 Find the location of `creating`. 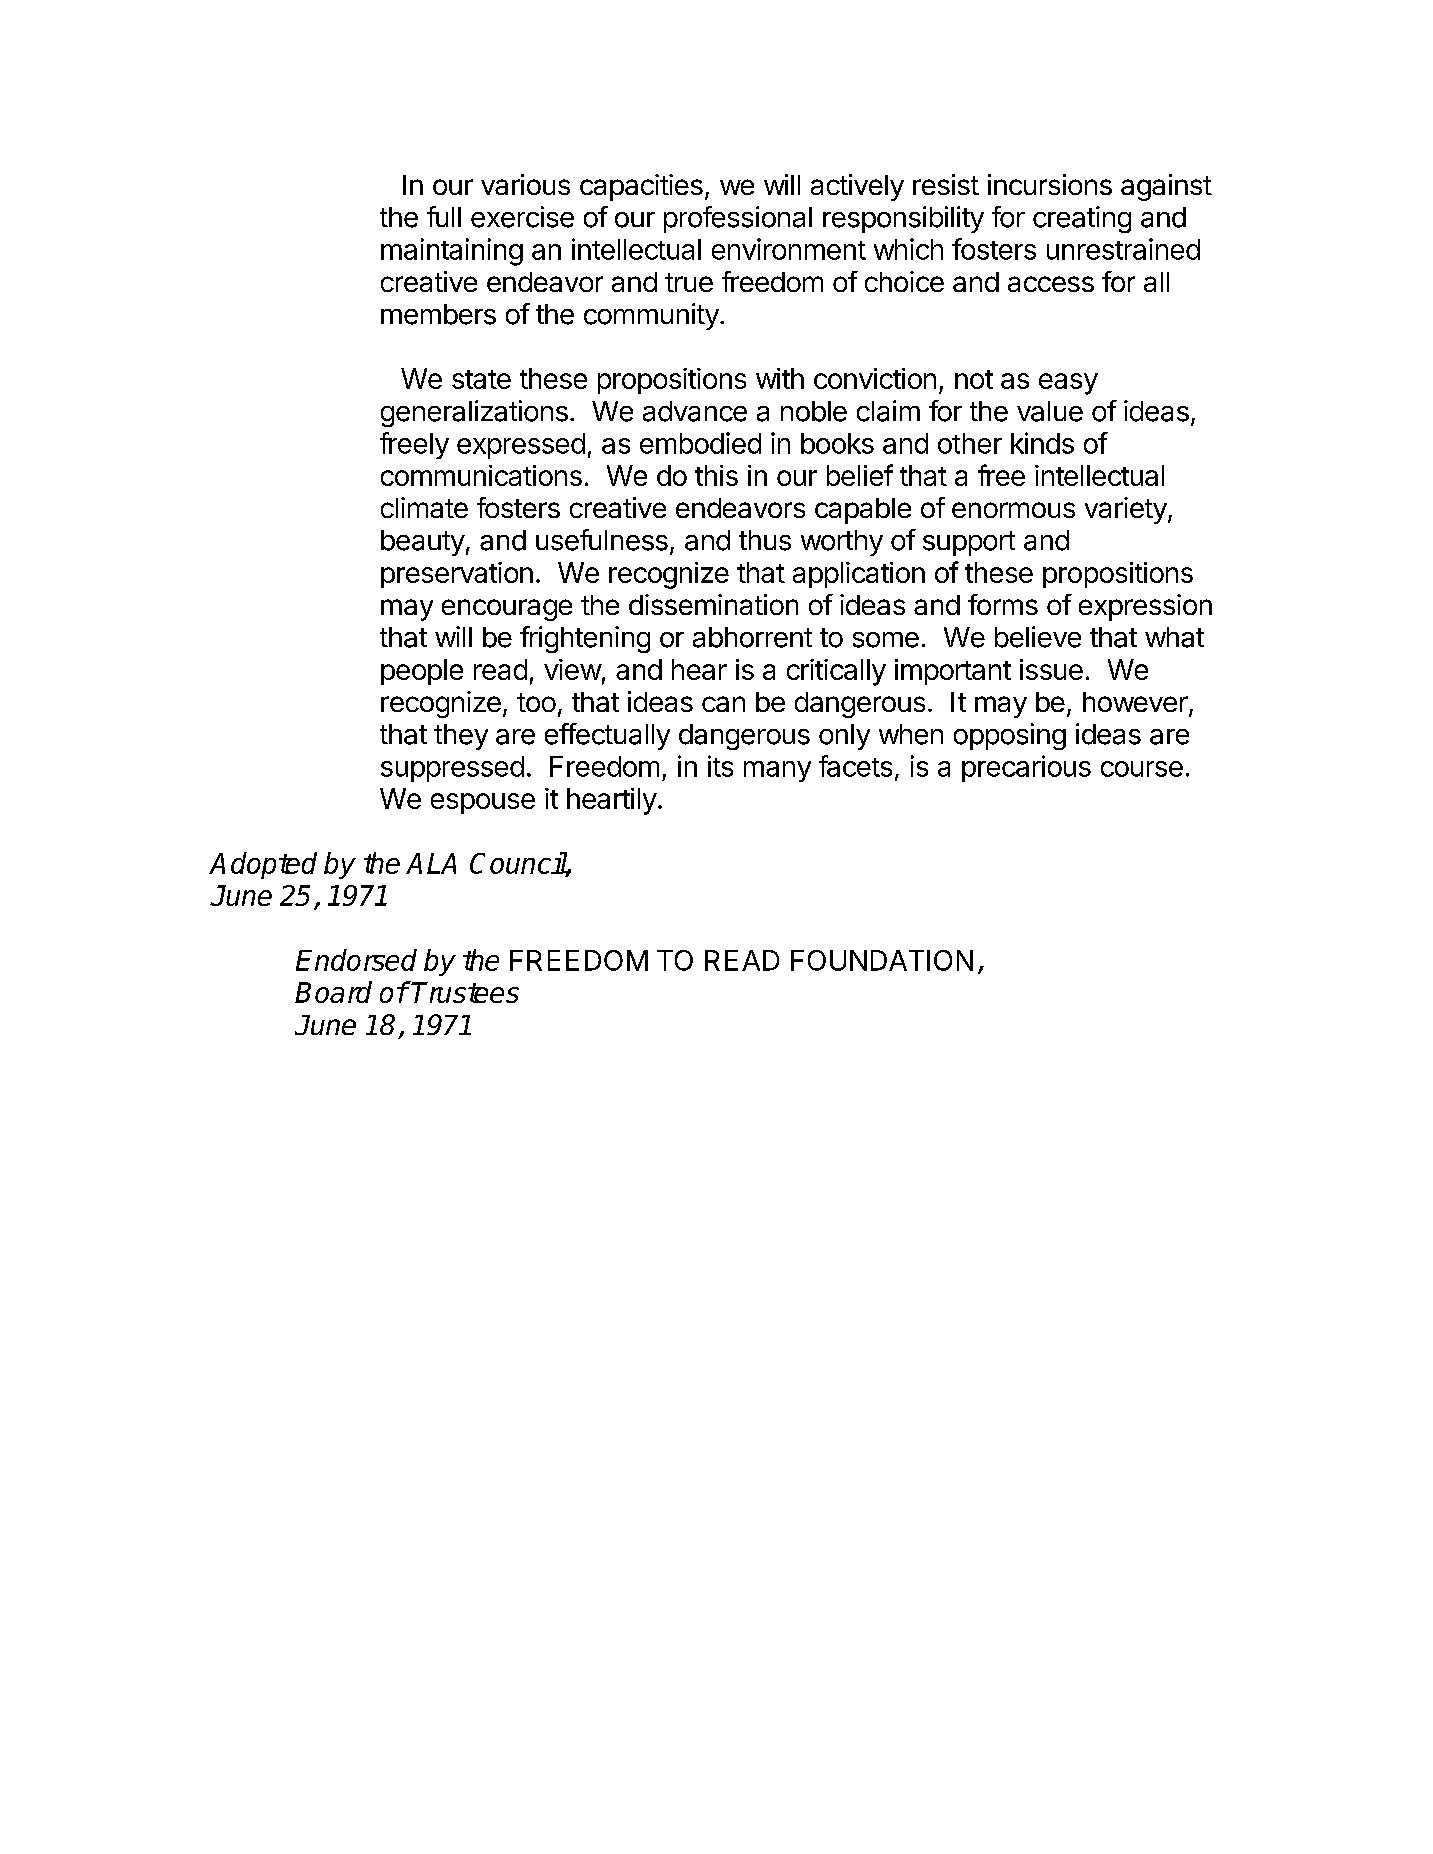

creating is located at coordinates (1082, 219).
